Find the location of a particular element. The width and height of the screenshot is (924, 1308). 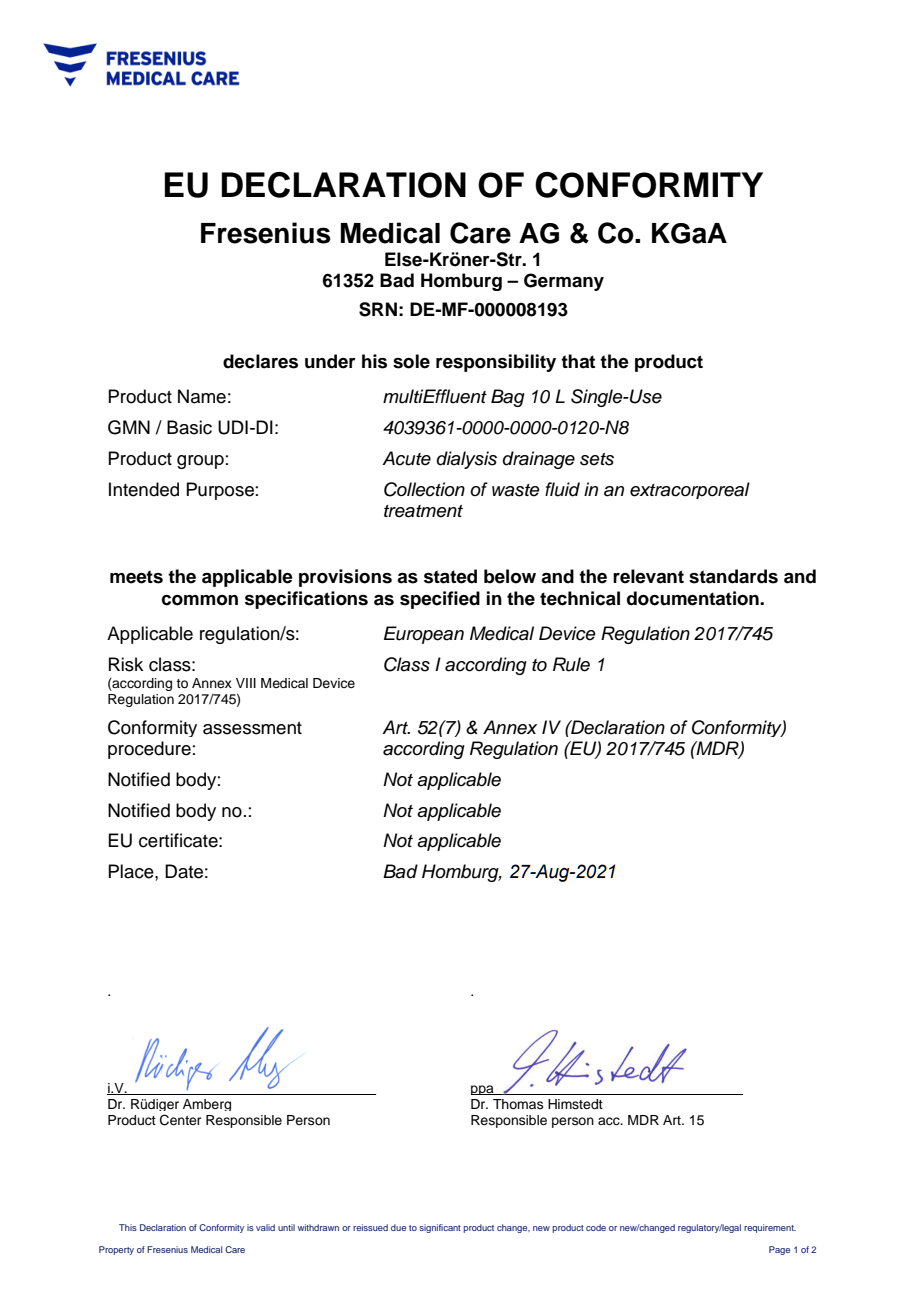

This is located at coordinates (128, 1227).
